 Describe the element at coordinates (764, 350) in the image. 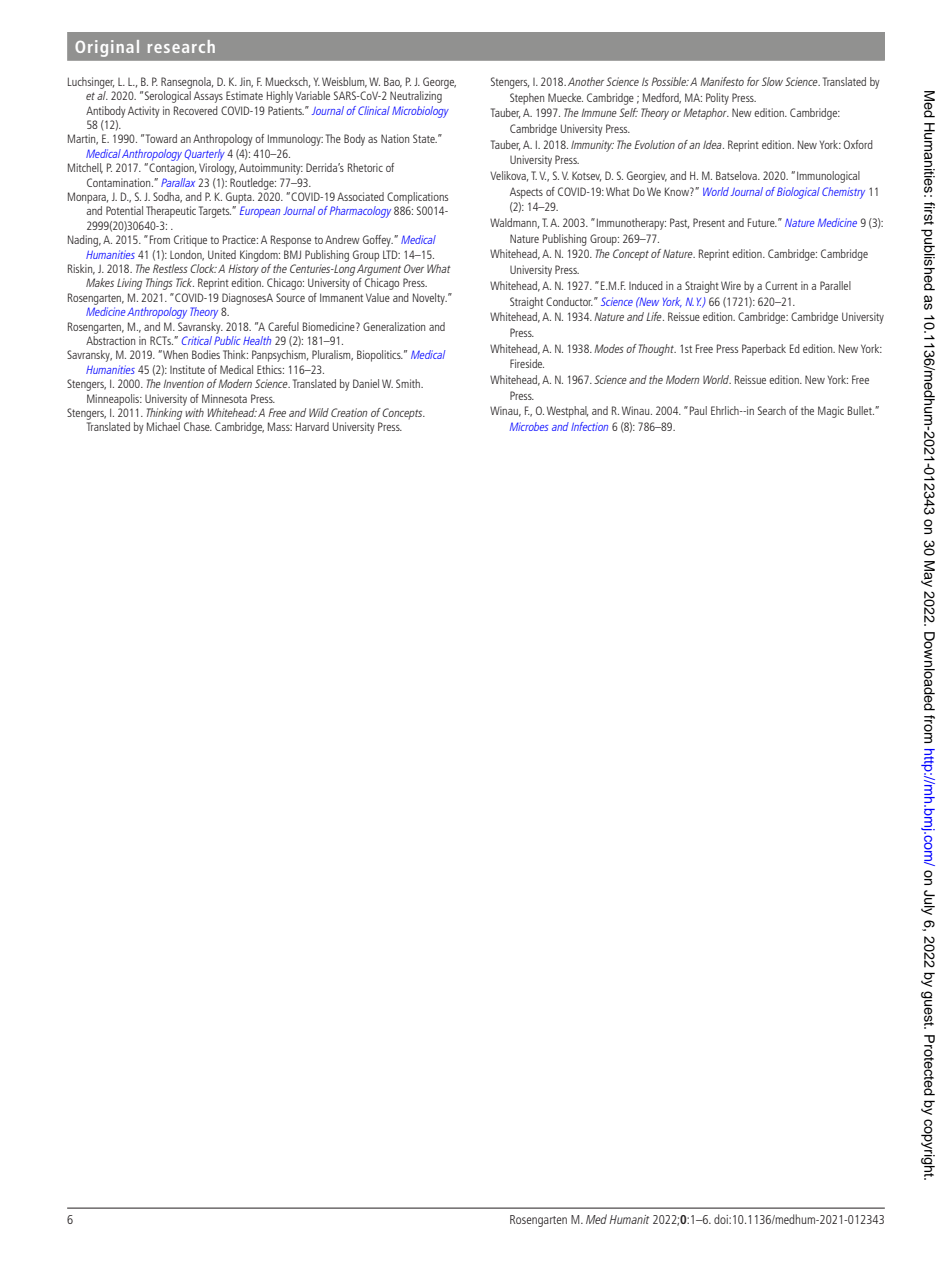

I see `Paperback` at that location.
